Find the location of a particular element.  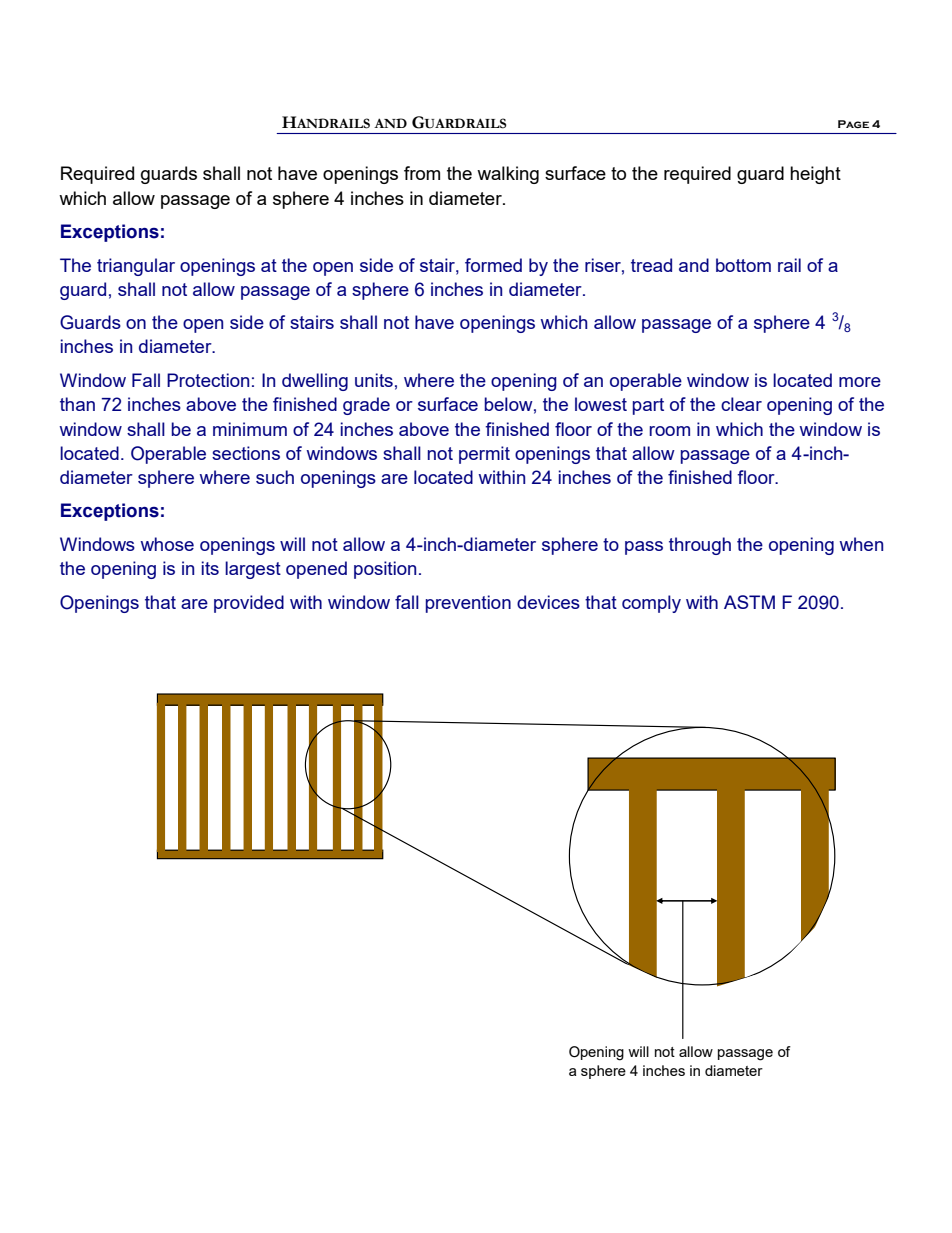

permit is located at coordinates (484, 455).
